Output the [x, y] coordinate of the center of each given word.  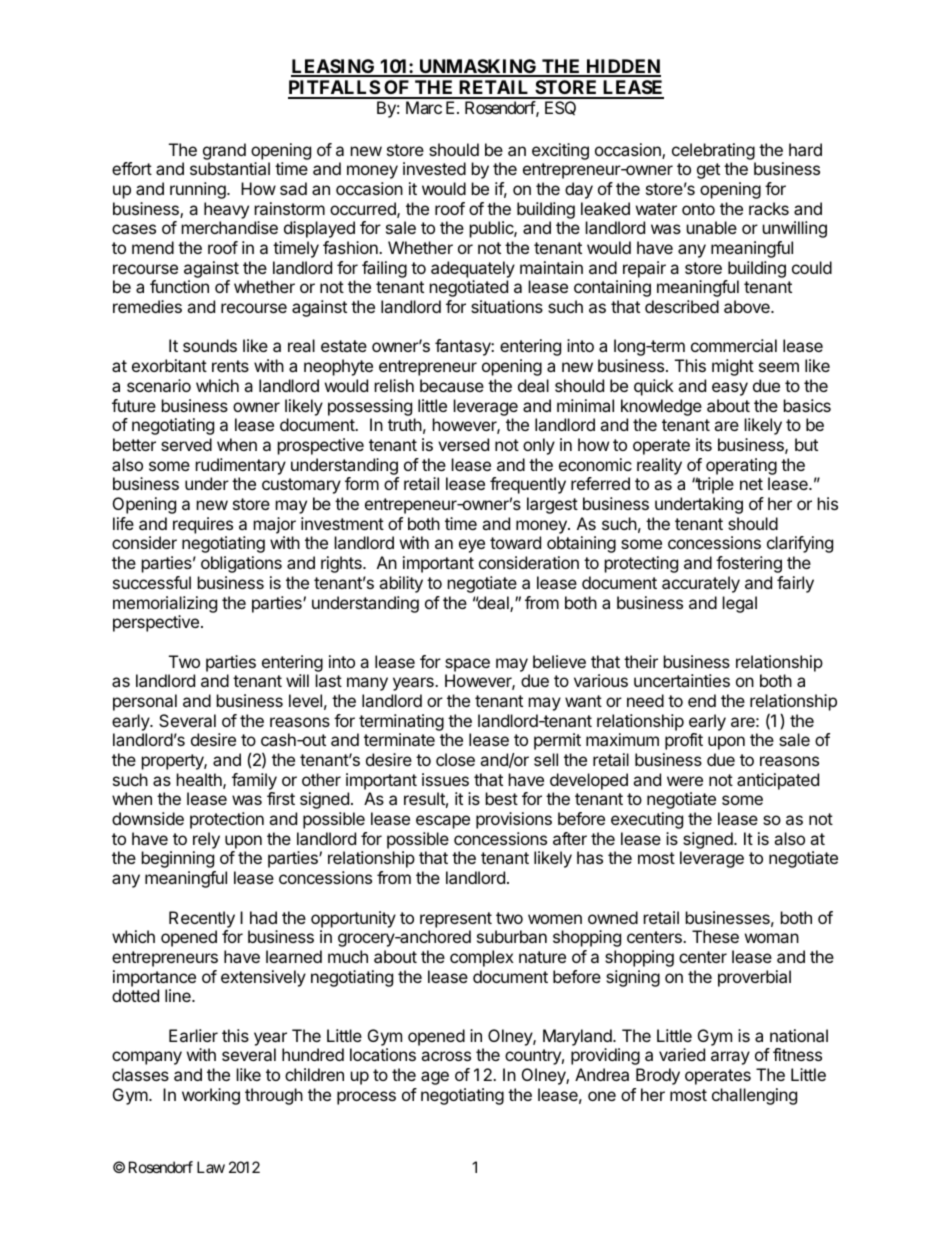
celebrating [713, 151]
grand [224, 151]
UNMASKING [478, 67]
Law [211, 1167]
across [446, 1056]
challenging [754, 1096]
